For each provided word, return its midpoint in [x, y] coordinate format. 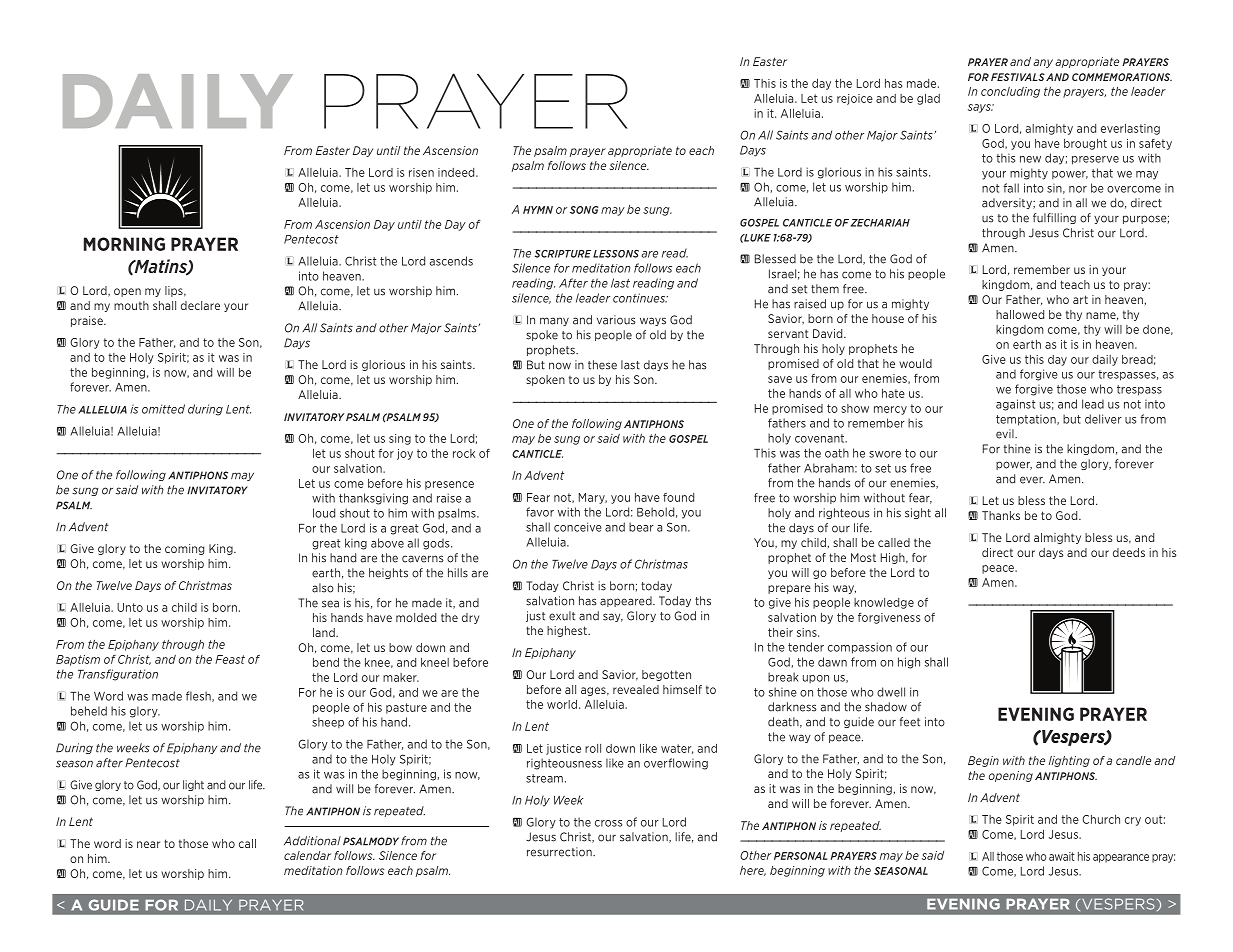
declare [200, 305]
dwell [891, 692]
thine [1017, 449]
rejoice [855, 99]
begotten [666, 675]
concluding [1010, 92]
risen [421, 172]
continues [640, 298]
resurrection [560, 852]
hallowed [1020, 314]
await [1062, 856]
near [148, 844]
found [678, 497]
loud [324, 513]
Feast [230, 659]
